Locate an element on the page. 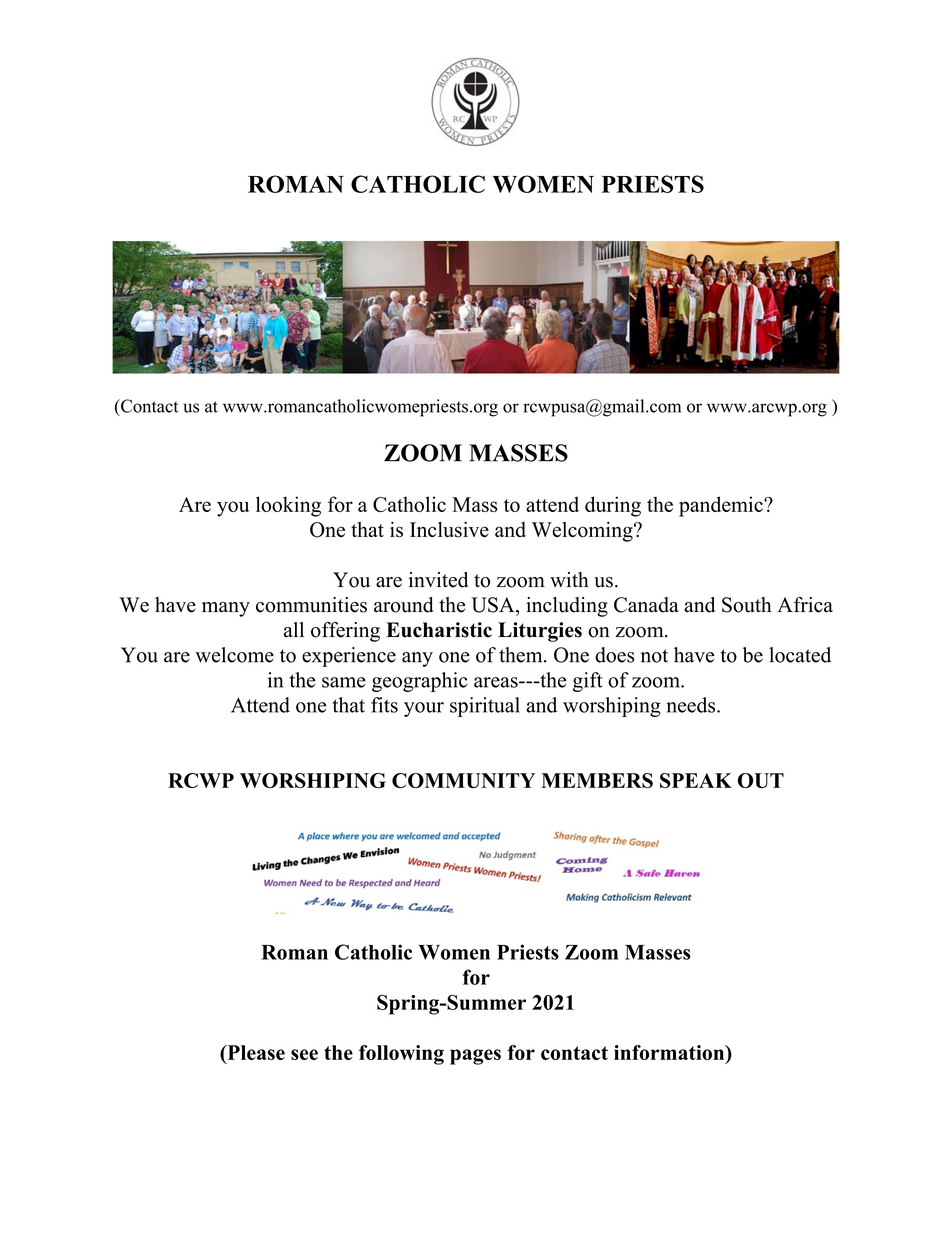 Image resolution: width=952 pixels, height=1233 pixels. pandemic is located at coordinates (722, 506).
